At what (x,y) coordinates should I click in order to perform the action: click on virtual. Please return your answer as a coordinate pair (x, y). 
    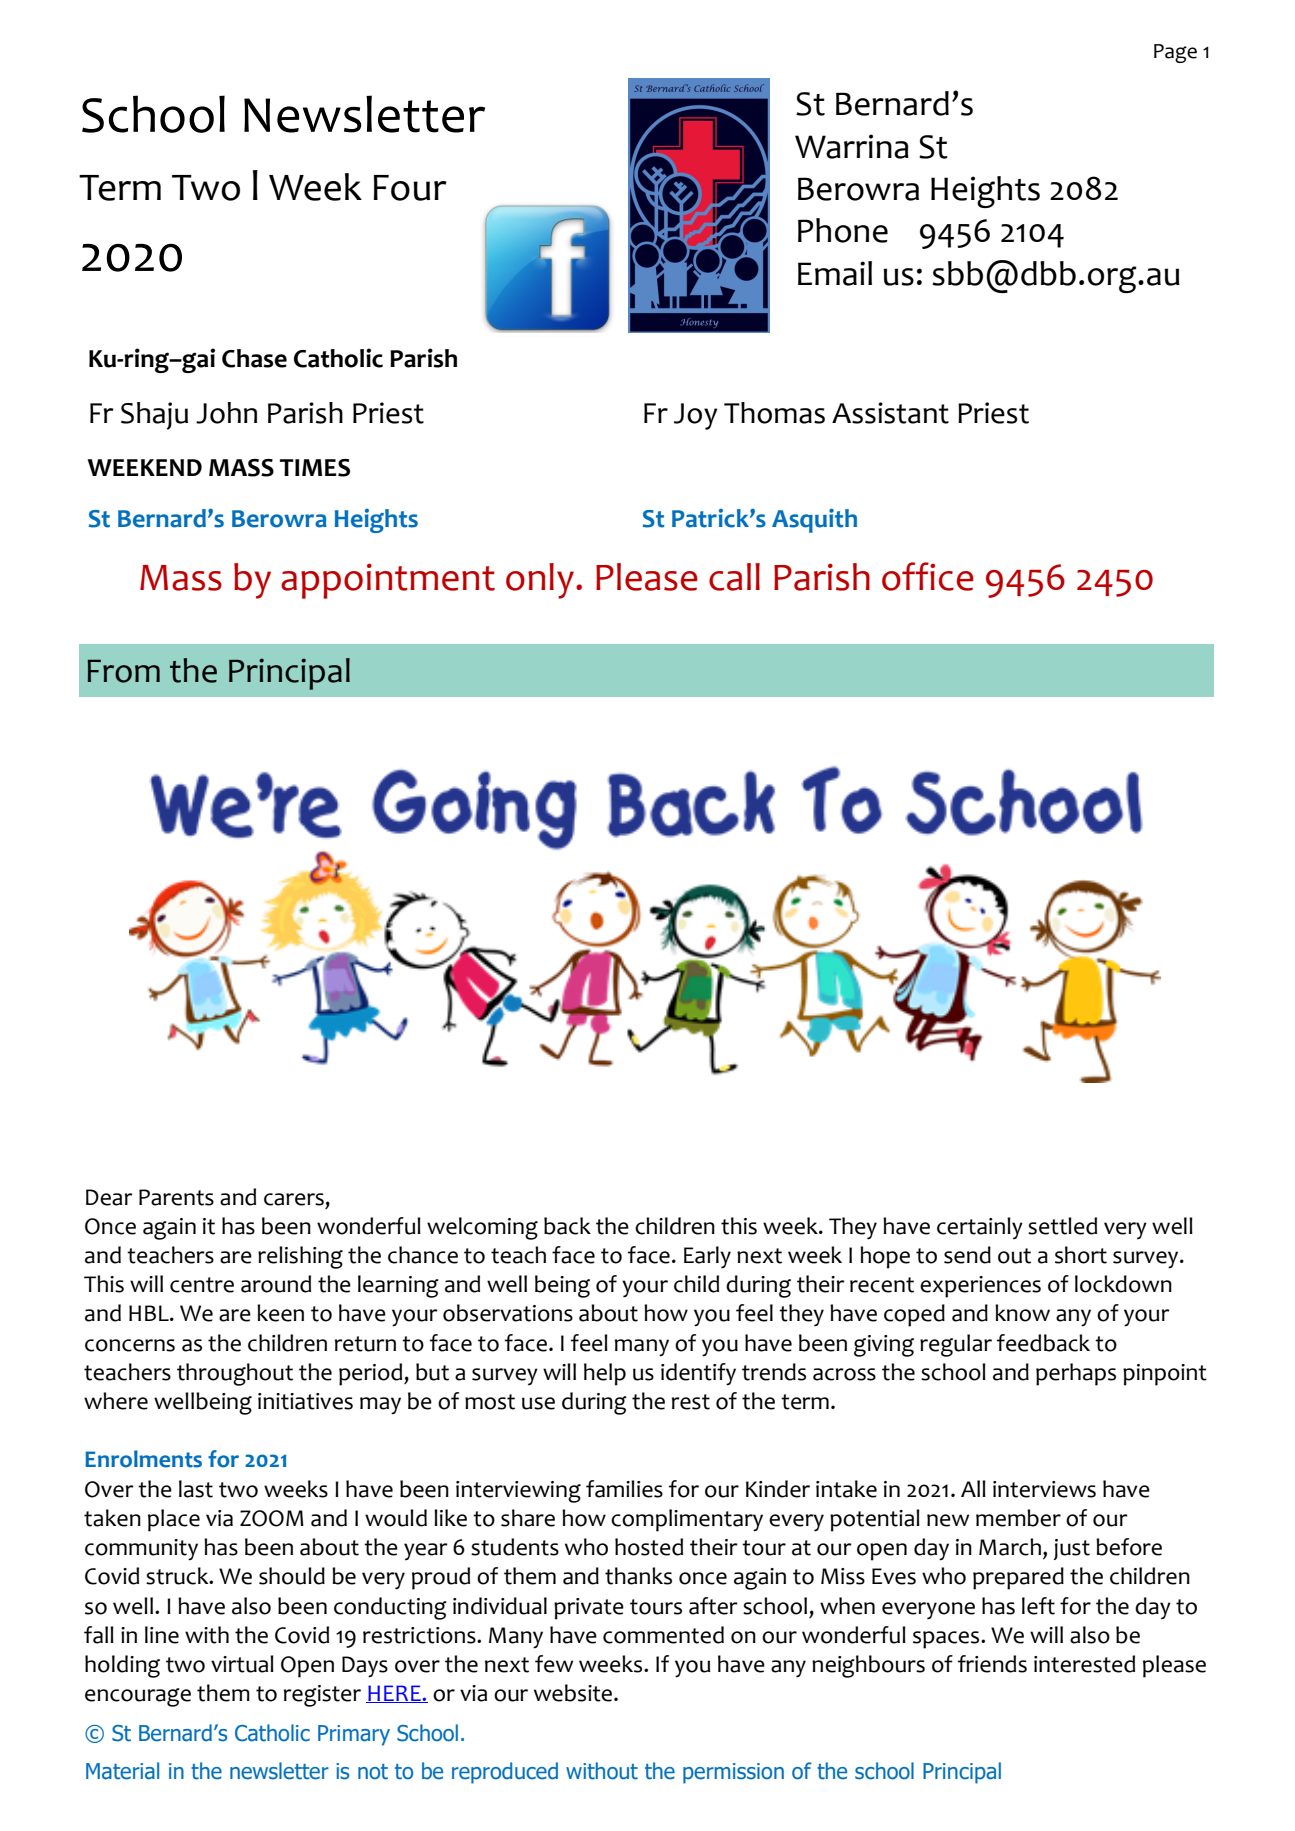
    Looking at the image, I should click on (242, 1664).
